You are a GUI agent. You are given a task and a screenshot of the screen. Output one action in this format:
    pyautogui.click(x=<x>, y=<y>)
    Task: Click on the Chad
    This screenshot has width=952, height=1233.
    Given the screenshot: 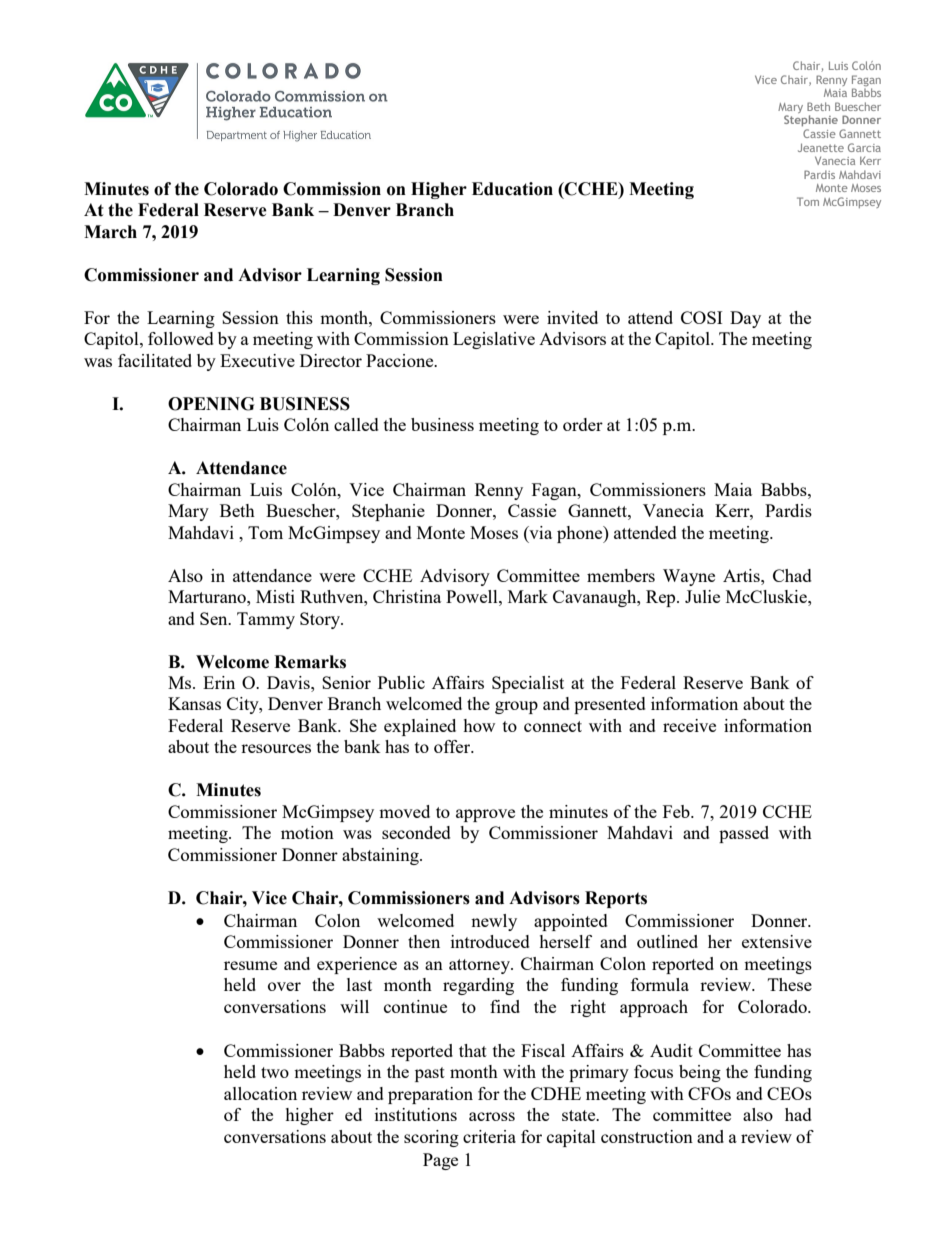 What is the action you would take?
    pyautogui.click(x=792, y=575)
